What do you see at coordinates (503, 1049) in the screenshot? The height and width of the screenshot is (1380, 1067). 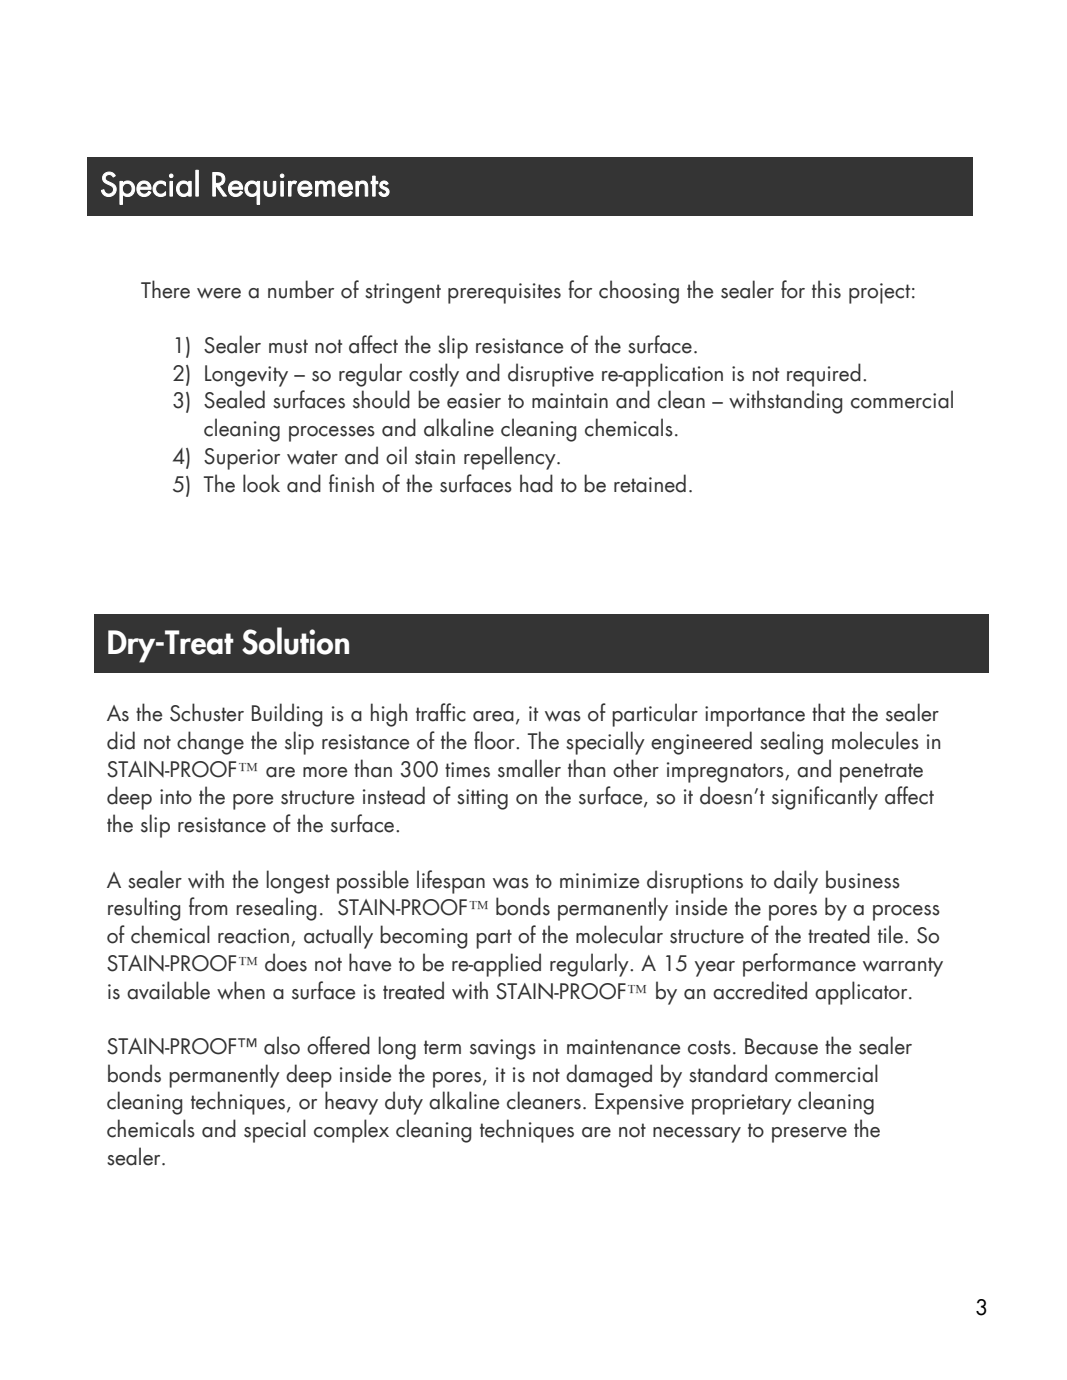 I see `savings` at bounding box center [503, 1049].
